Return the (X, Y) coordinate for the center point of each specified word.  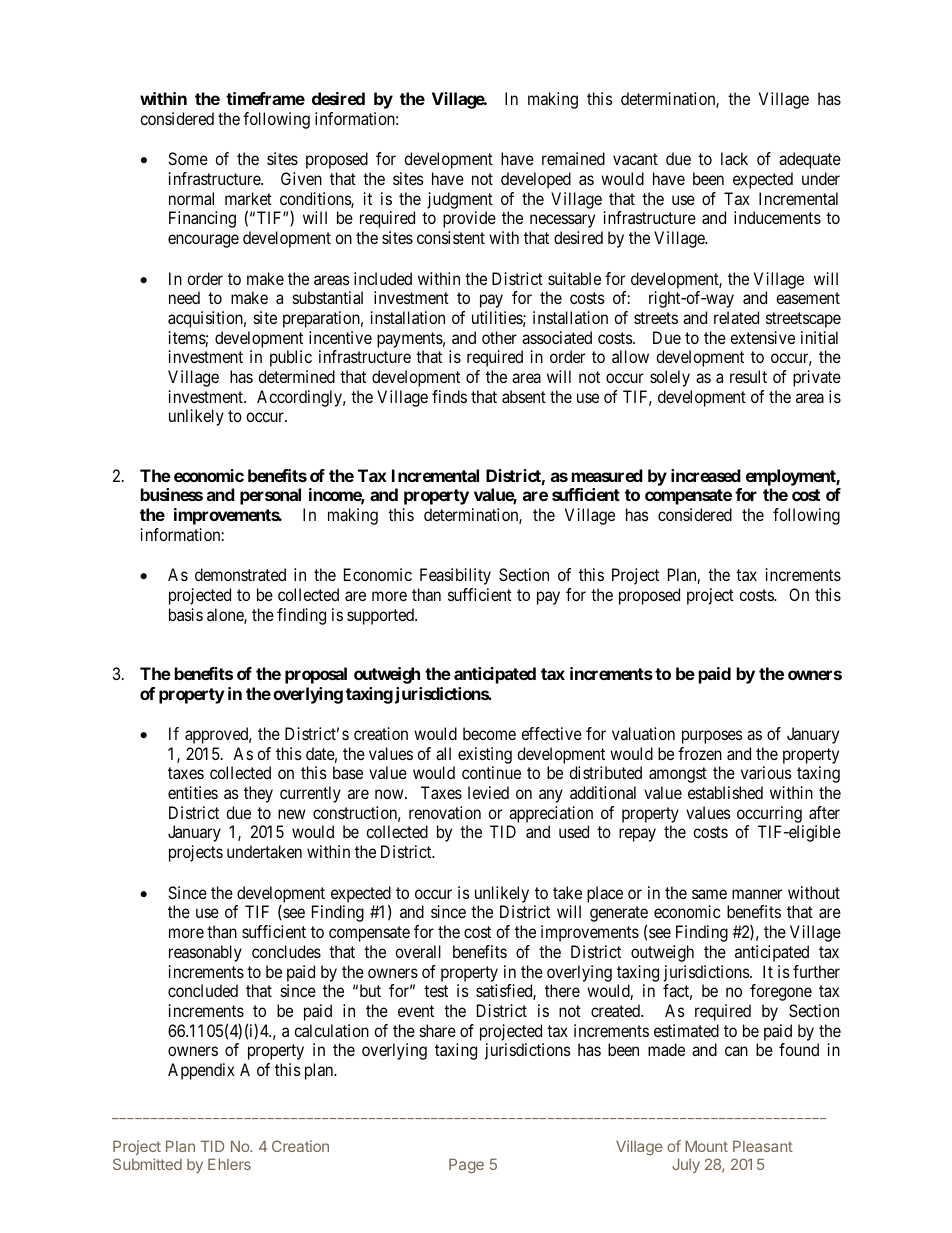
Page (466, 1166)
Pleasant (763, 1146)
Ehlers (229, 1164)
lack (734, 158)
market (248, 198)
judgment (460, 200)
